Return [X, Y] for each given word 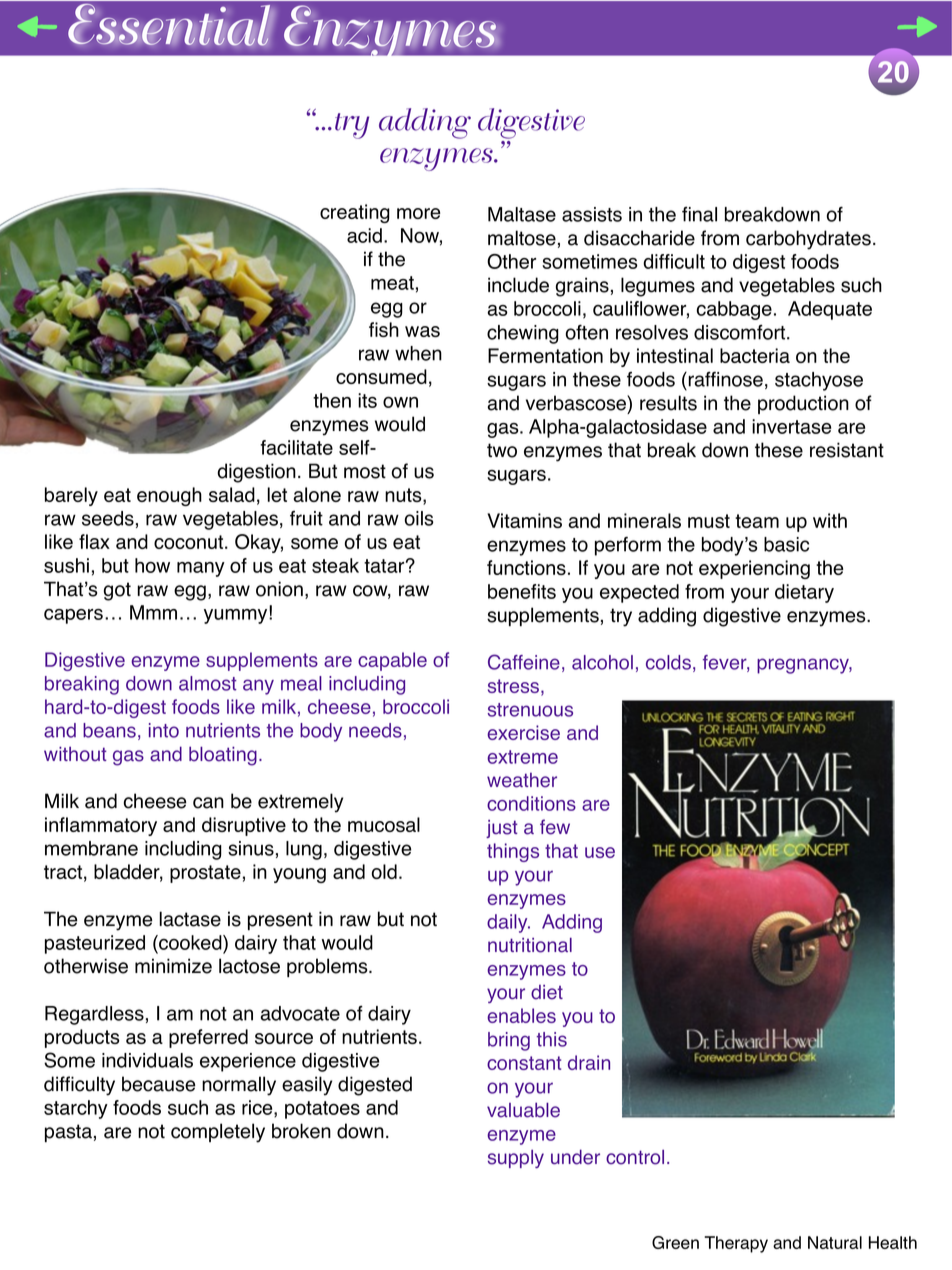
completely [218, 1133]
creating [355, 213]
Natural [835, 1242]
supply [516, 1159]
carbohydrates [808, 240]
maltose [522, 238]
